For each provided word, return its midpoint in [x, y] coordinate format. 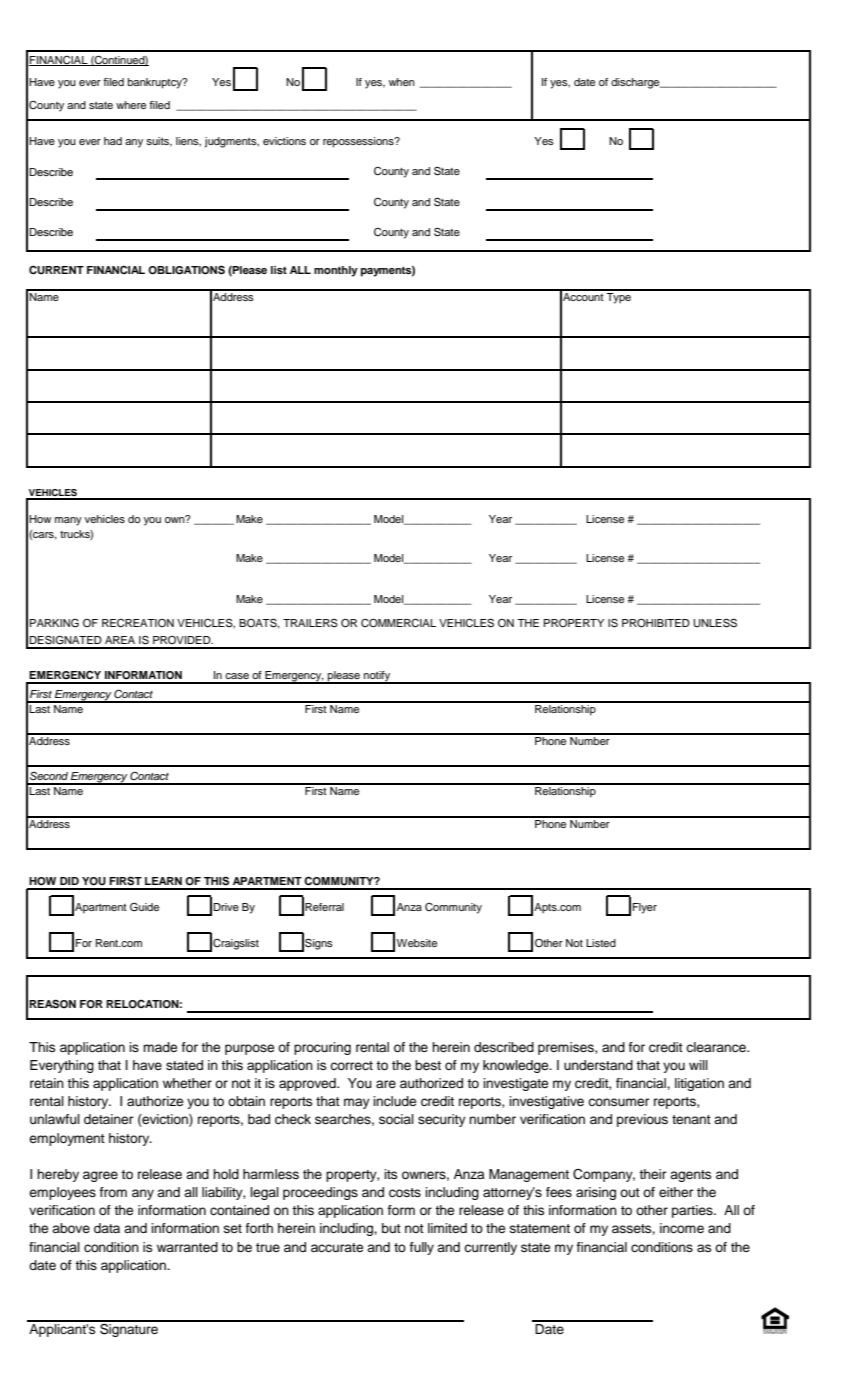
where [131, 105]
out [630, 1192]
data [107, 1228]
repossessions [359, 142]
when [402, 82]
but [391, 1228]
